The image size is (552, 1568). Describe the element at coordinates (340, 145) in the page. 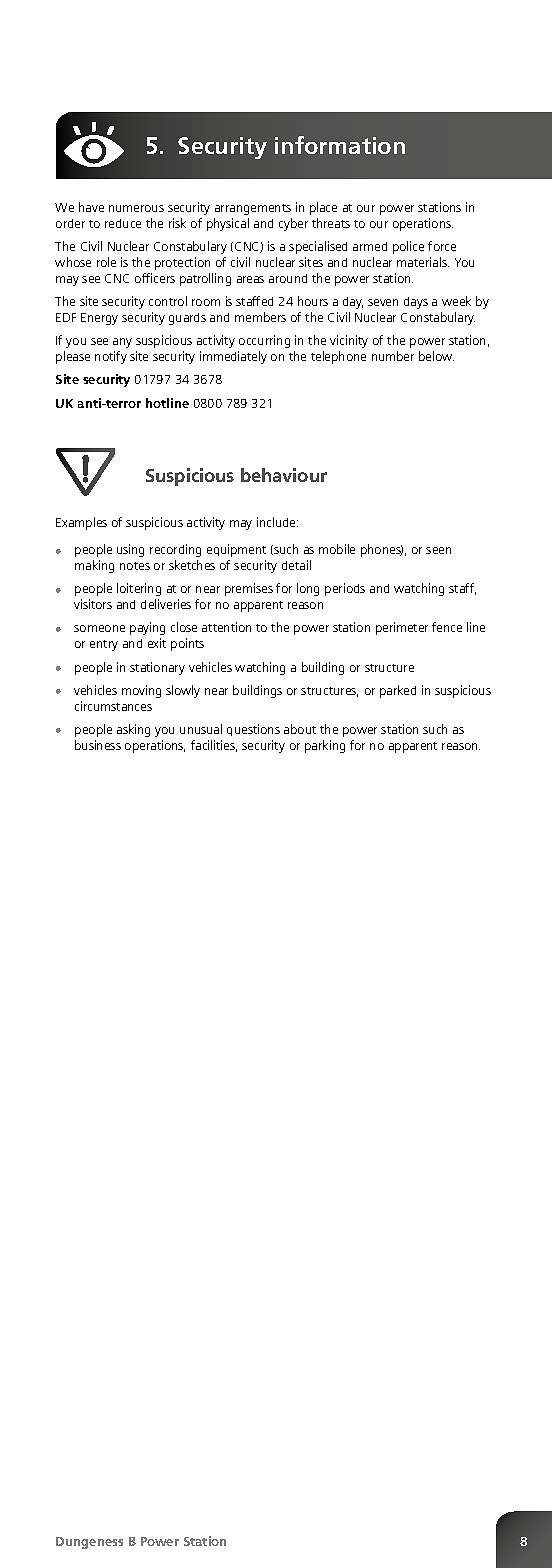

I see `information` at that location.
